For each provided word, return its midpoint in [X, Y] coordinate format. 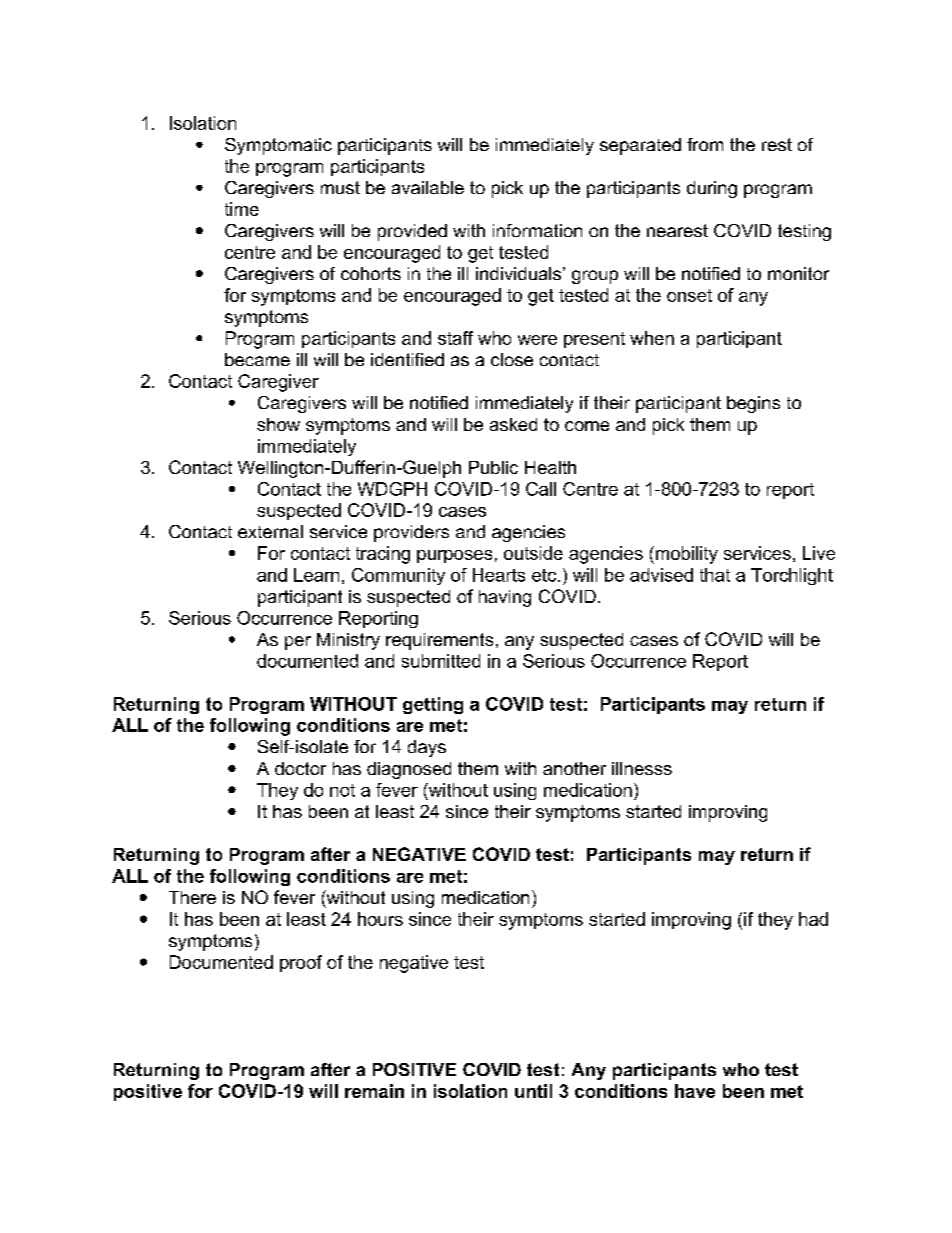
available [428, 187]
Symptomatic [278, 146]
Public [493, 467]
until [533, 1091]
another [574, 768]
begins [753, 404]
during [712, 189]
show [278, 424]
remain [374, 1091]
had [813, 919]
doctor [300, 768]
